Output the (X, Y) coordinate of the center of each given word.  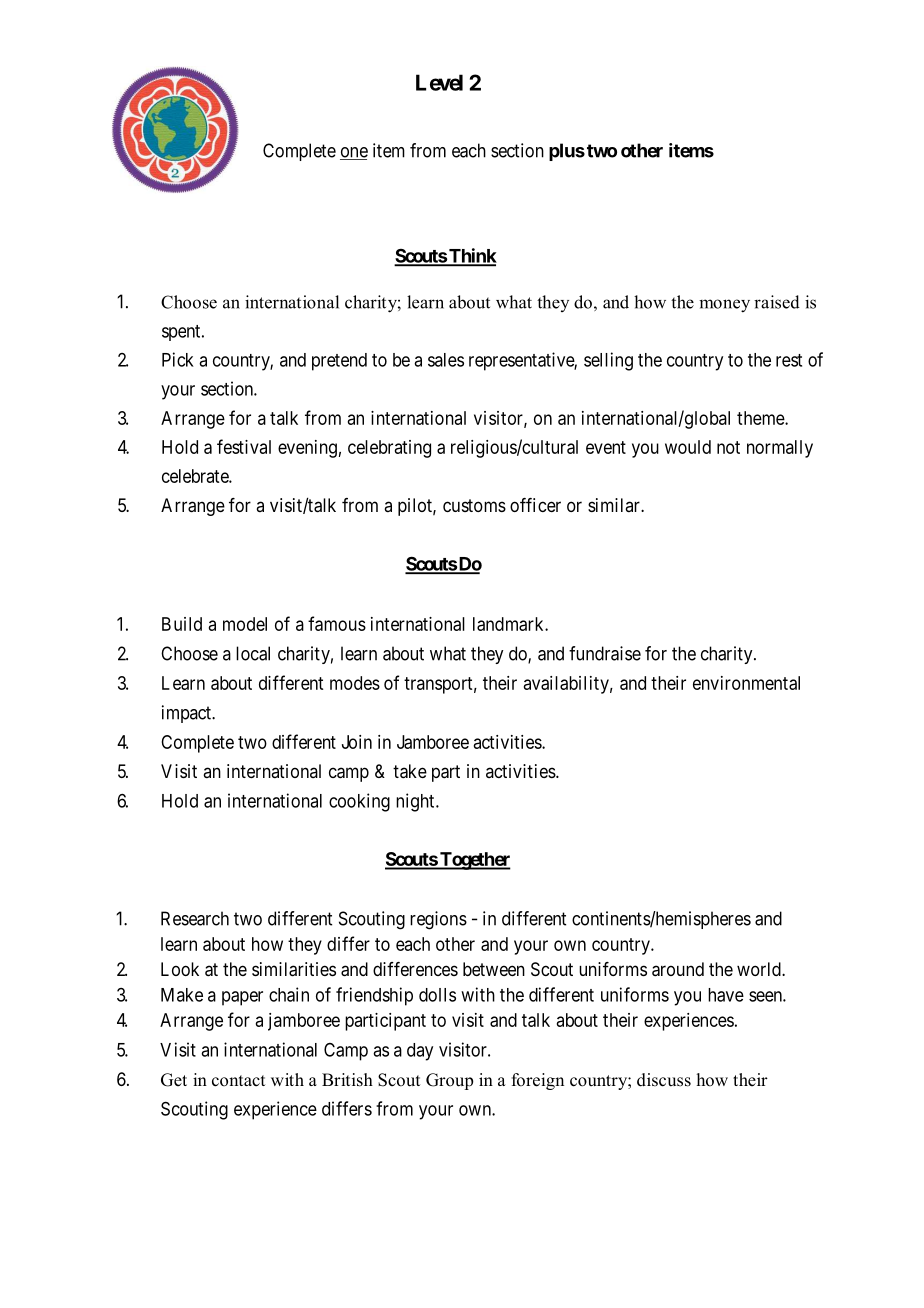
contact (238, 1081)
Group (449, 1081)
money (724, 306)
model (245, 624)
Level (439, 82)
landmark (509, 624)
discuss (664, 1080)
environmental (746, 683)
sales (446, 360)
